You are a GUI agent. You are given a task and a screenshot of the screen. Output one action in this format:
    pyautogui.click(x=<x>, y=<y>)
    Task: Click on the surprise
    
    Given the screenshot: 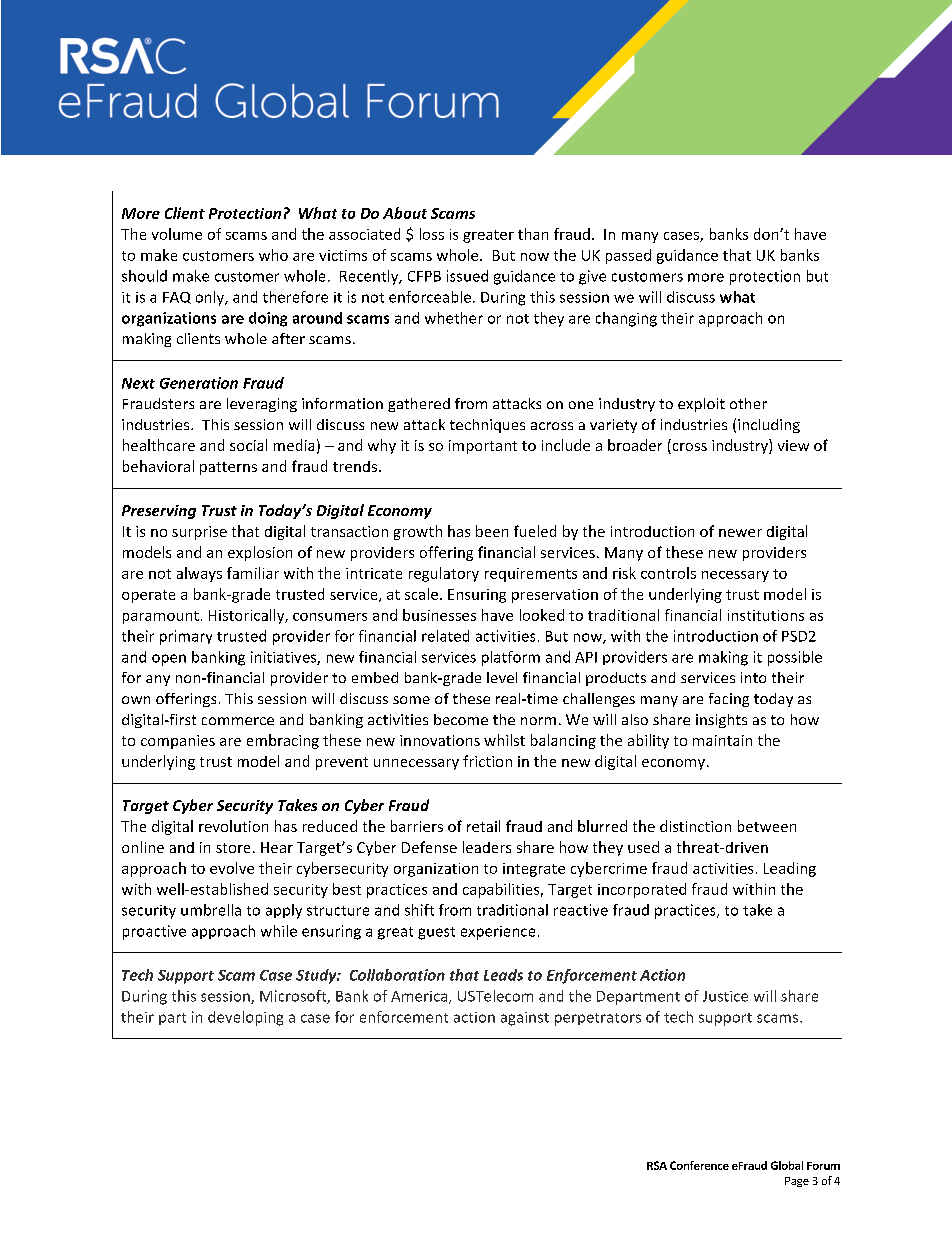 What is the action you would take?
    pyautogui.click(x=199, y=533)
